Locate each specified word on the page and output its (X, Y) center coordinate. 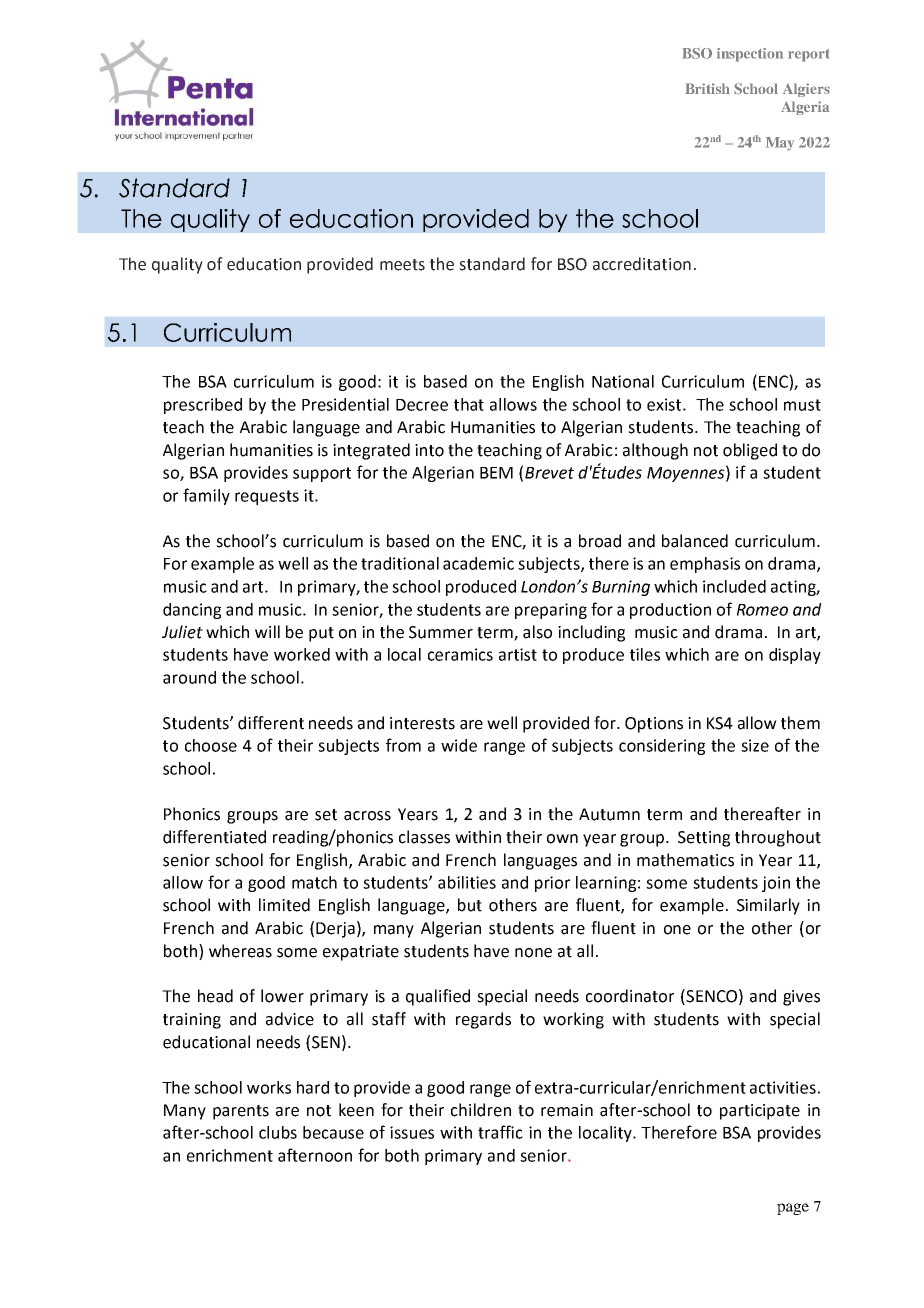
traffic (500, 1132)
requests (267, 497)
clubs (278, 1132)
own (562, 839)
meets (402, 265)
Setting (704, 839)
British (707, 88)
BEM (496, 473)
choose (211, 745)
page (793, 1209)
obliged (750, 451)
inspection (750, 55)
